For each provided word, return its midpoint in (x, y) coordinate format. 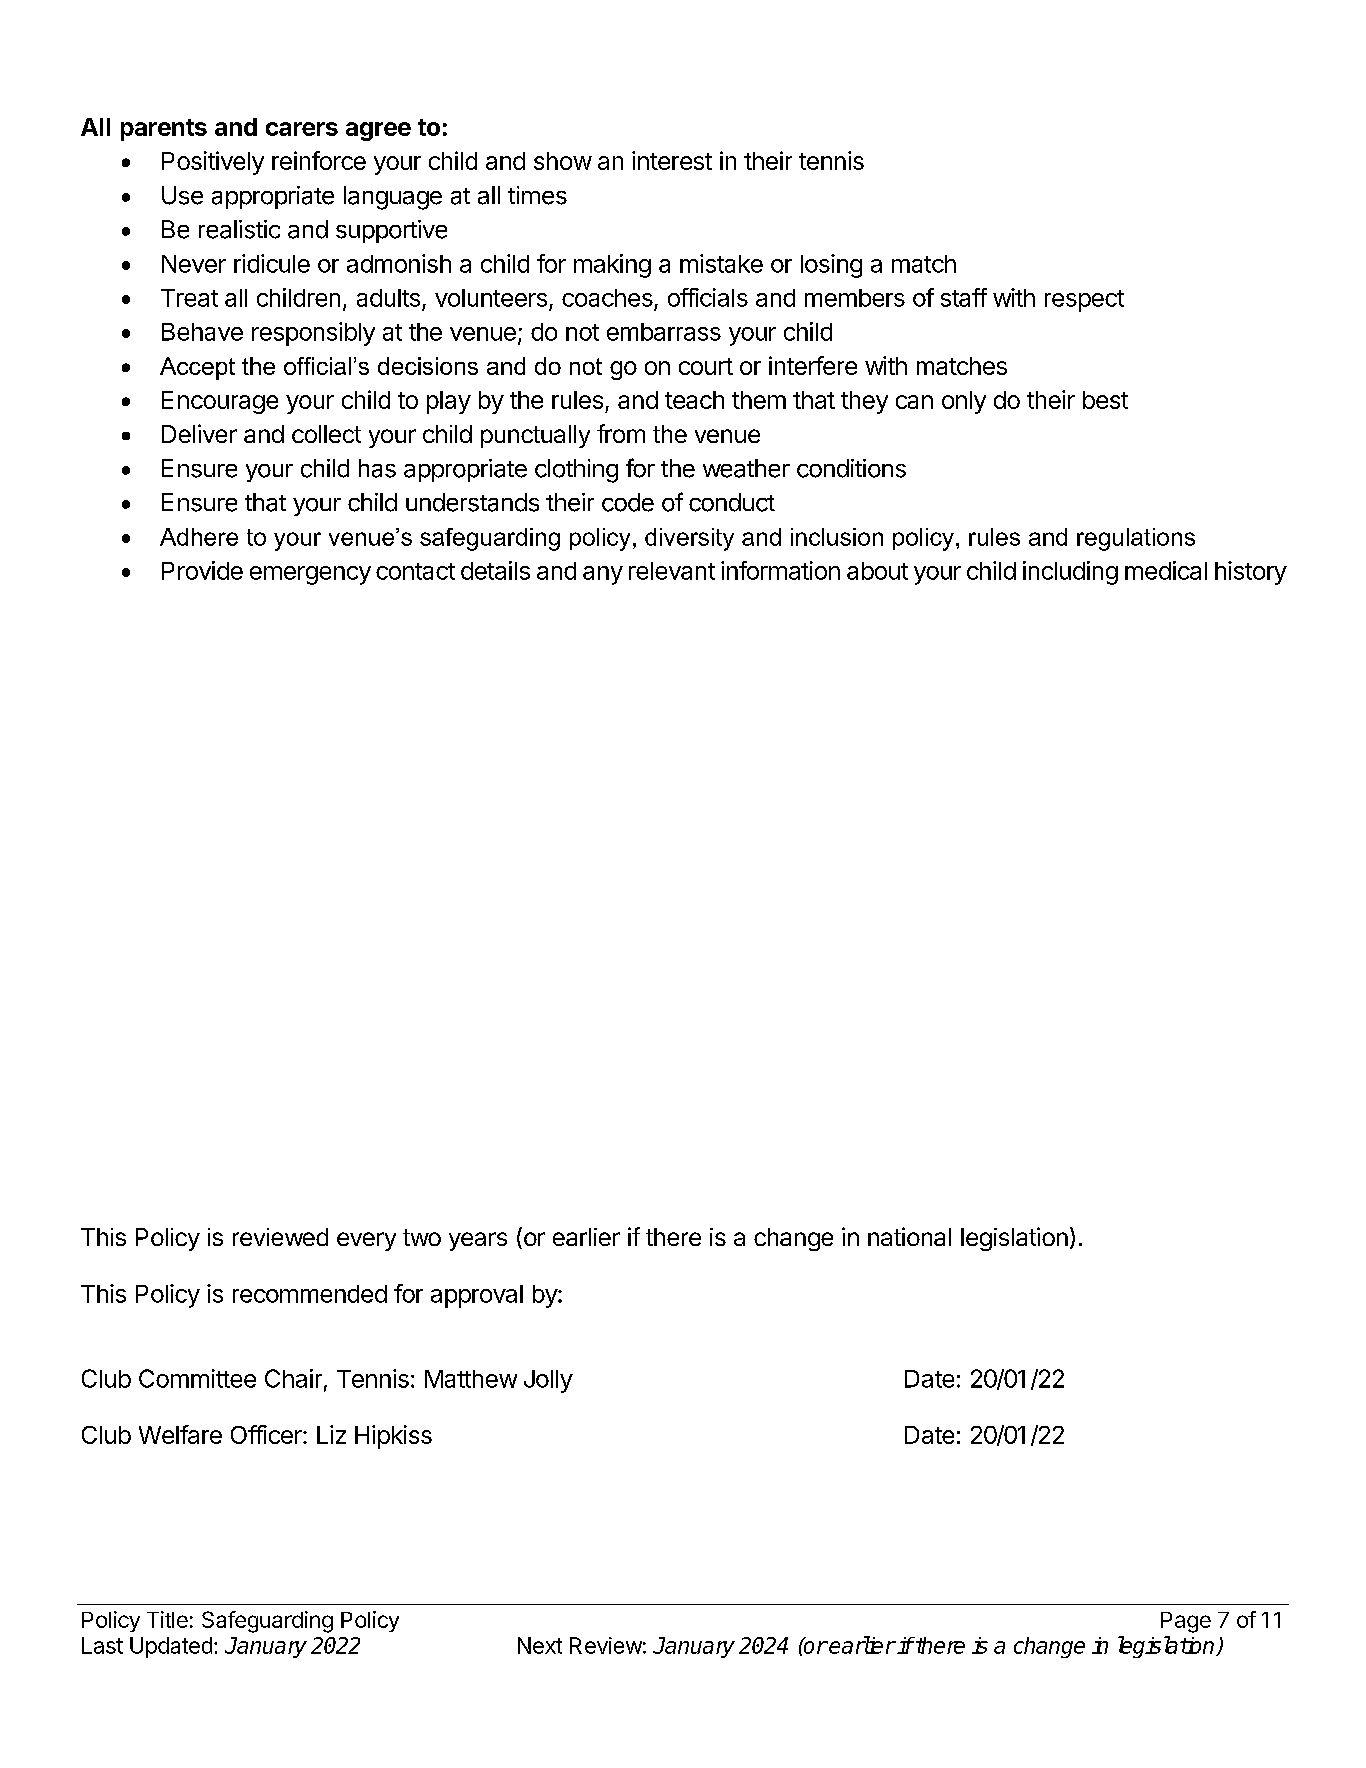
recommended (310, 1294)
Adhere (199, 537)
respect (1084, 301)
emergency (310, 575)
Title (167, 1619)
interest (672, 160)
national (909, 1236)
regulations (1136, 539)
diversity (689, 539)
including (1070, 573)
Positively (213, 163)
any (603, 575)
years (478, 1241)
